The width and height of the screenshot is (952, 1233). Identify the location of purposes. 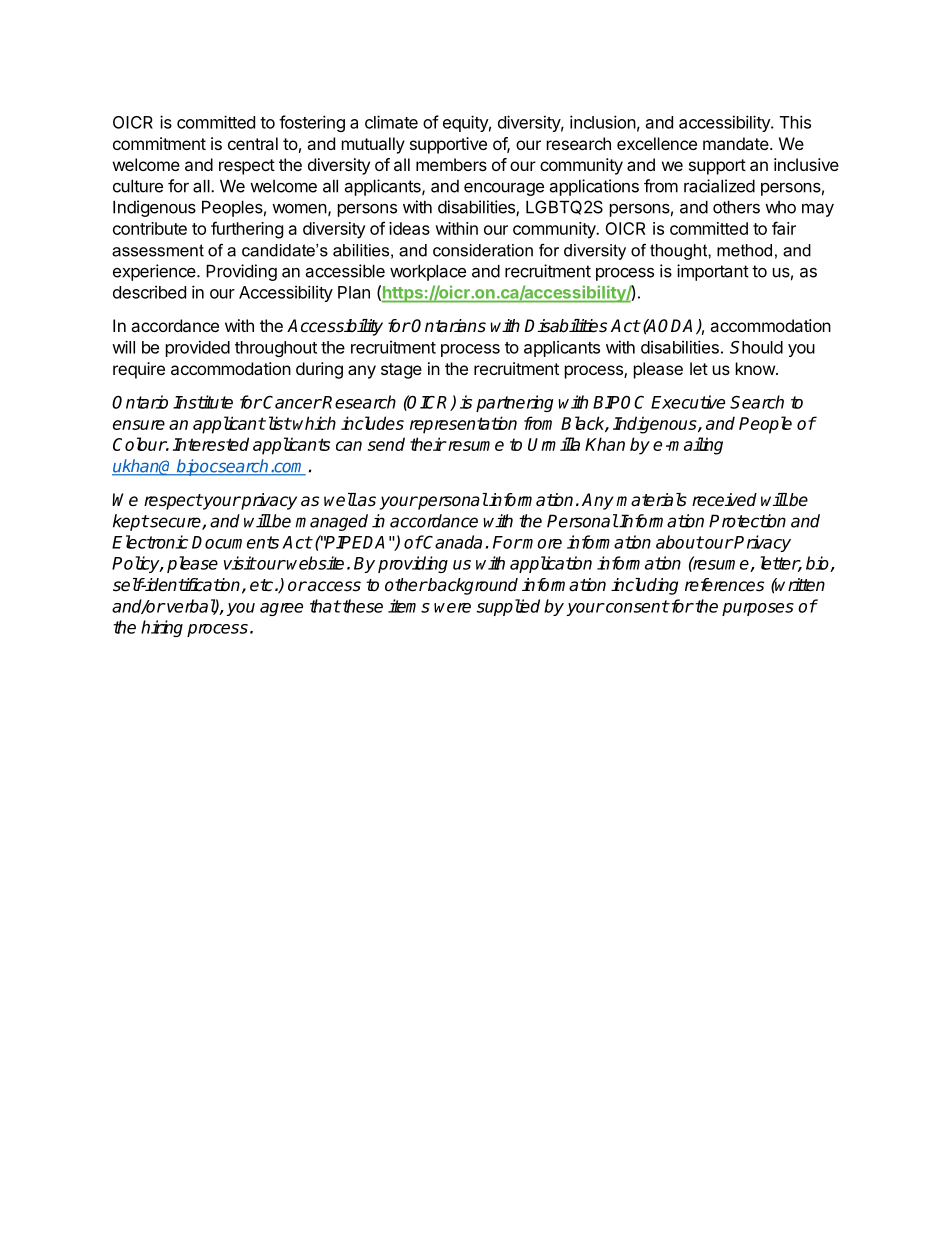
(758, 609).
